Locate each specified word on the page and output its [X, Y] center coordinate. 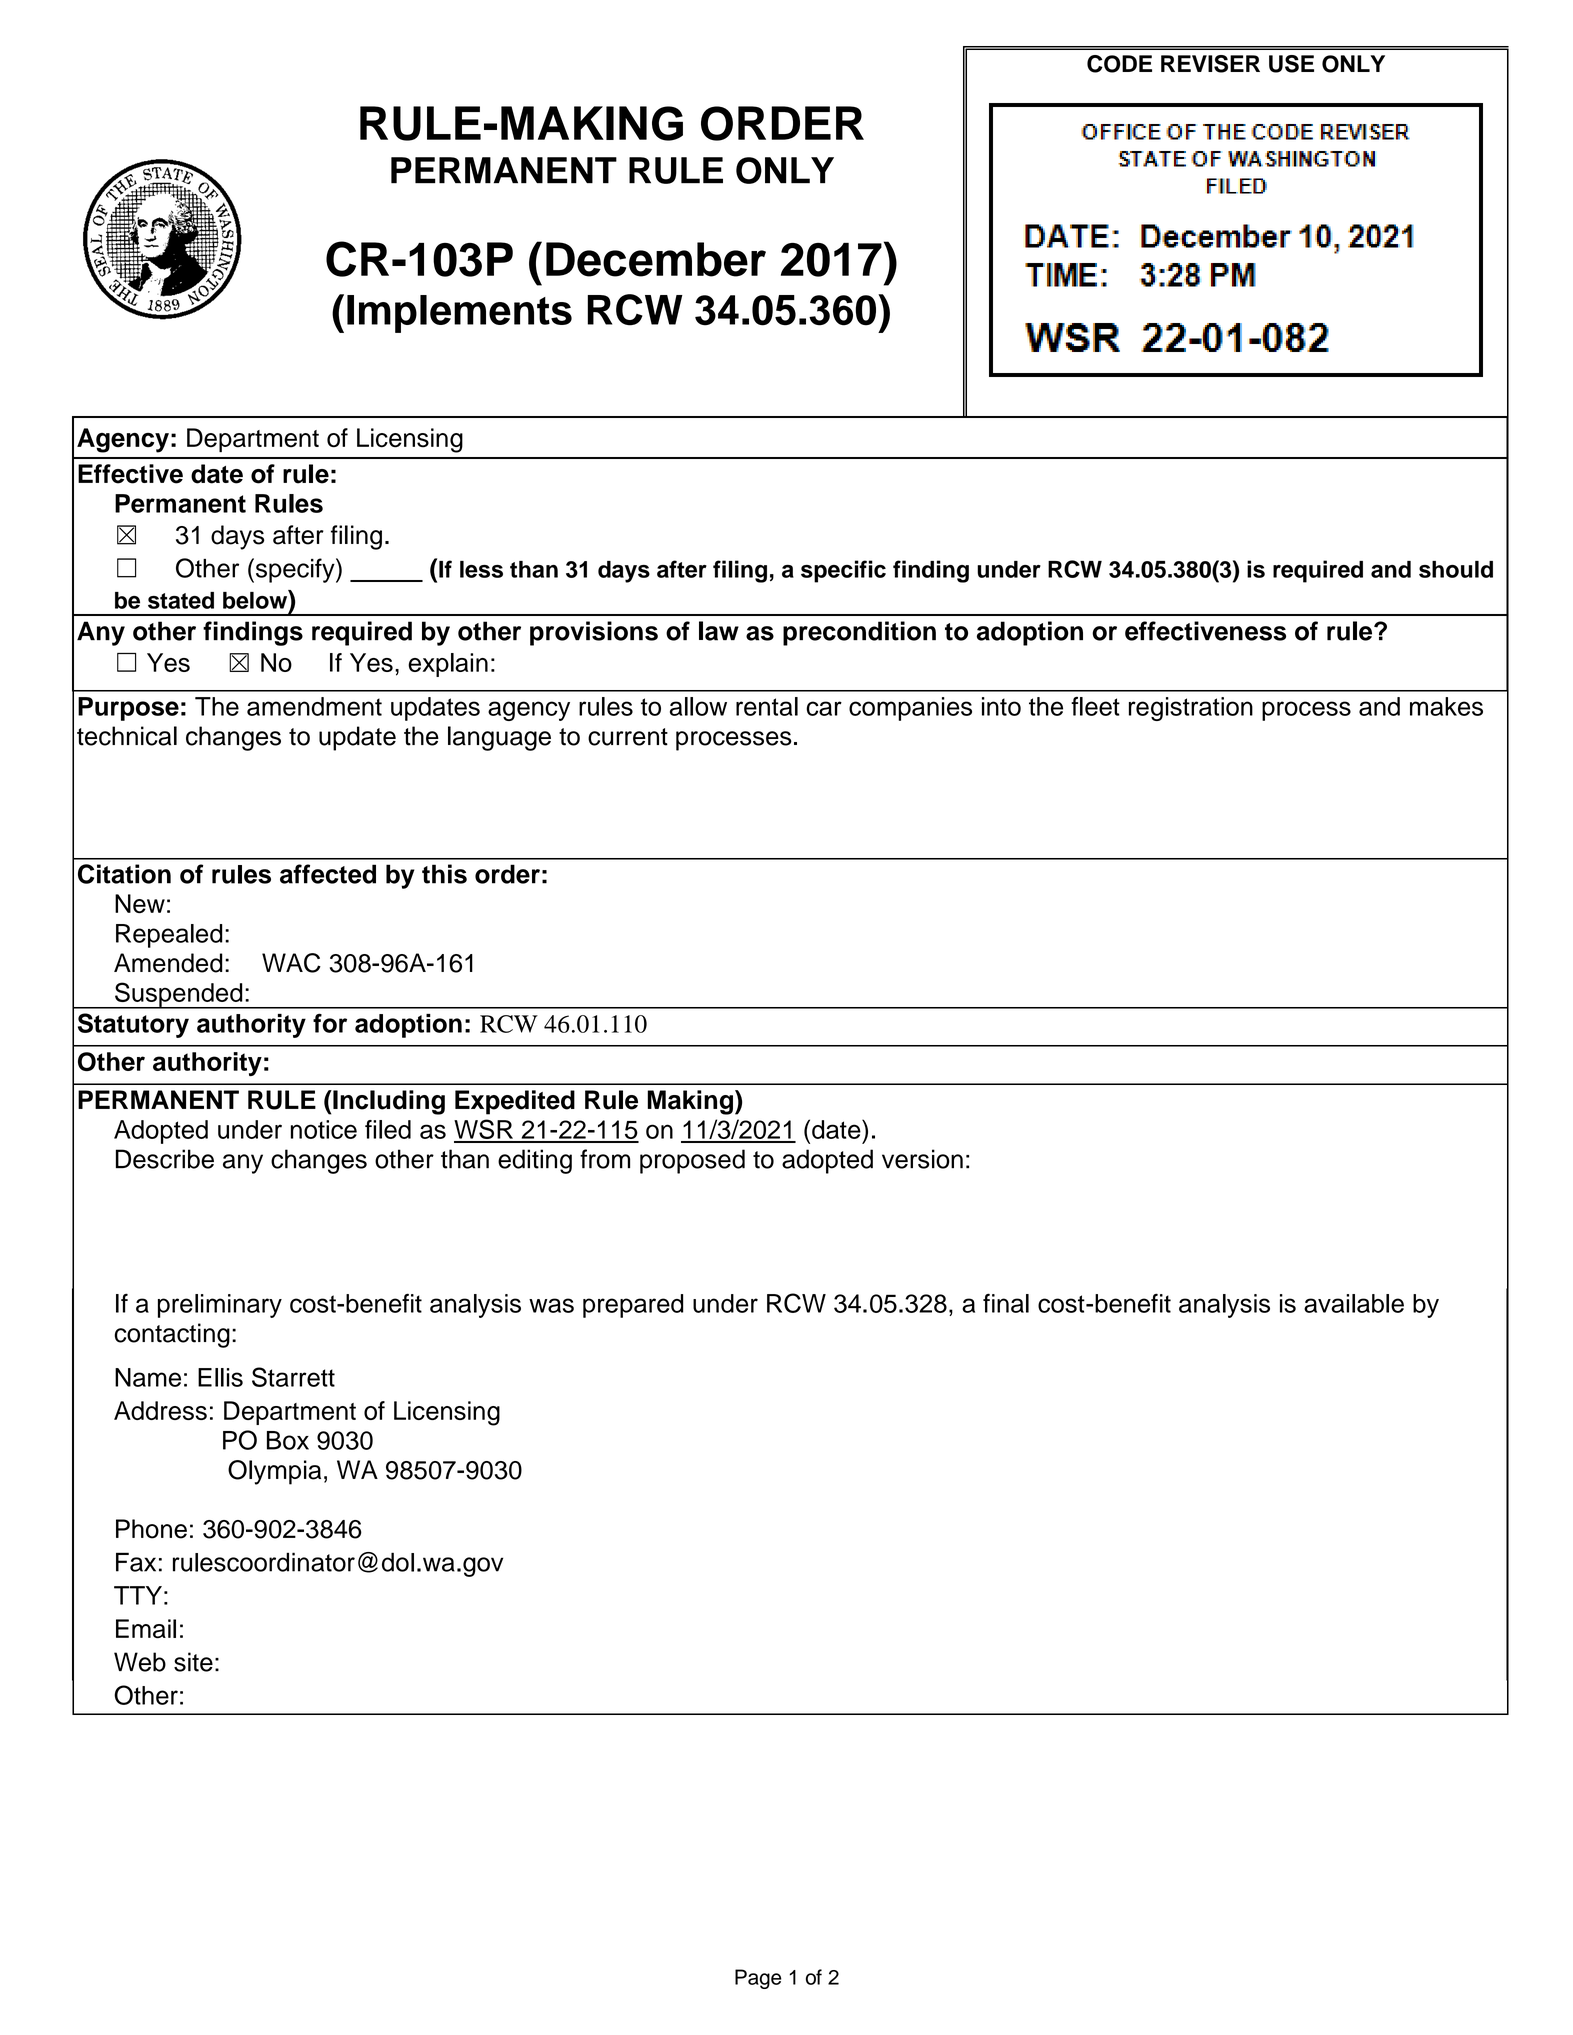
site [193, 1662]
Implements [459, 314]
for [330, 1023]
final [1006, 1303]
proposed [692, 1161]
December [656, 259]
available [1354, 1303]
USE [1291, 64]
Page [758, 1979]
